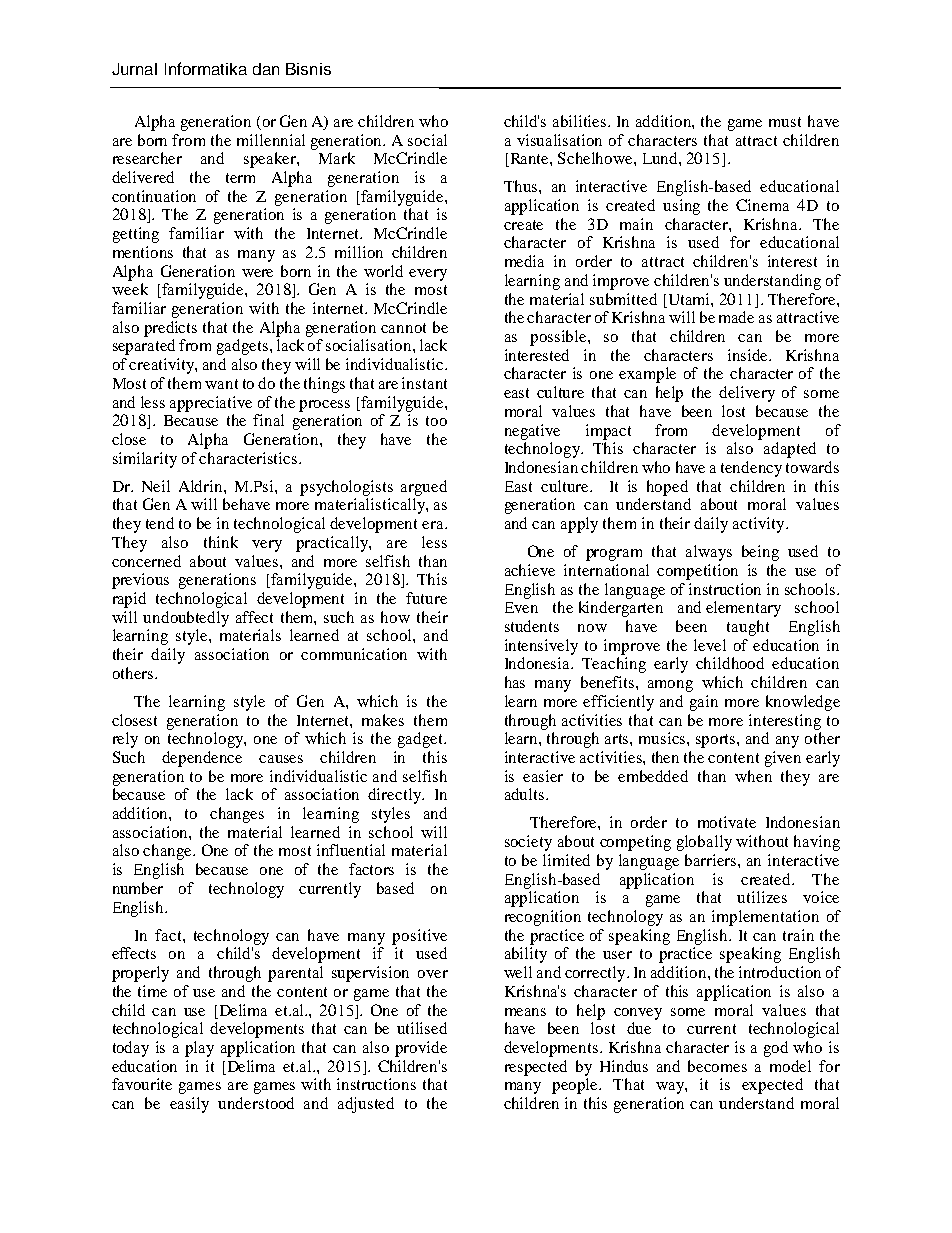 The height and width of the screenshot is (1233, 952). I want to click on must, so click(785, 122).
